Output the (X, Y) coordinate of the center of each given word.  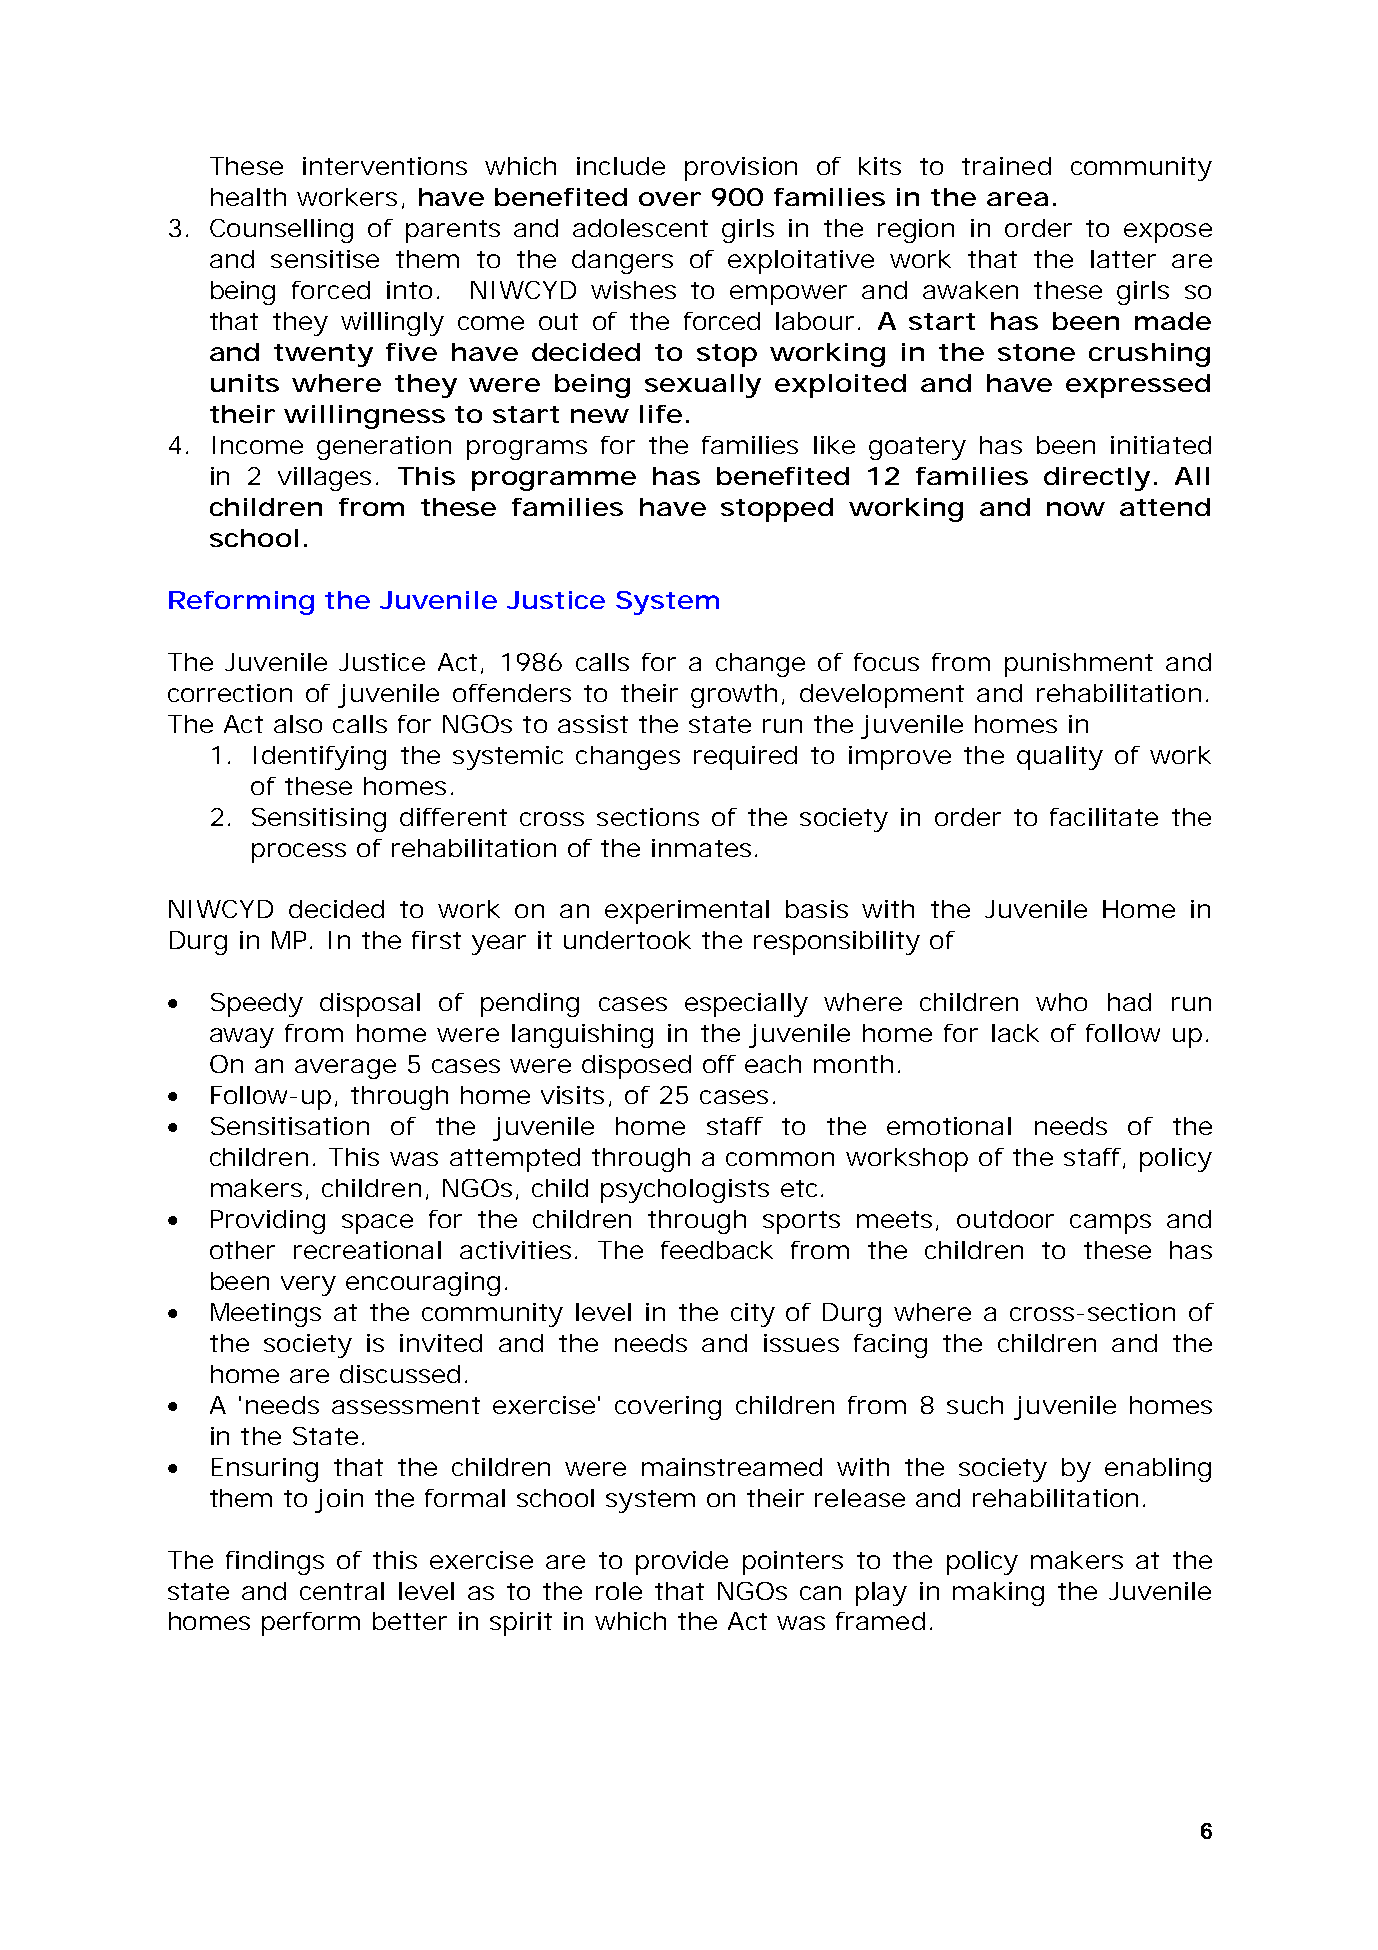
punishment (1079, 665)
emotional (949, 1126)
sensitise (325, 259)
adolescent (640, 228)
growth (734, 696)
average (345, 1069)
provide (682, 1563)
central (342, 1591)
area (1017, 199)
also (298, 724)
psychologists (685, 1191)
